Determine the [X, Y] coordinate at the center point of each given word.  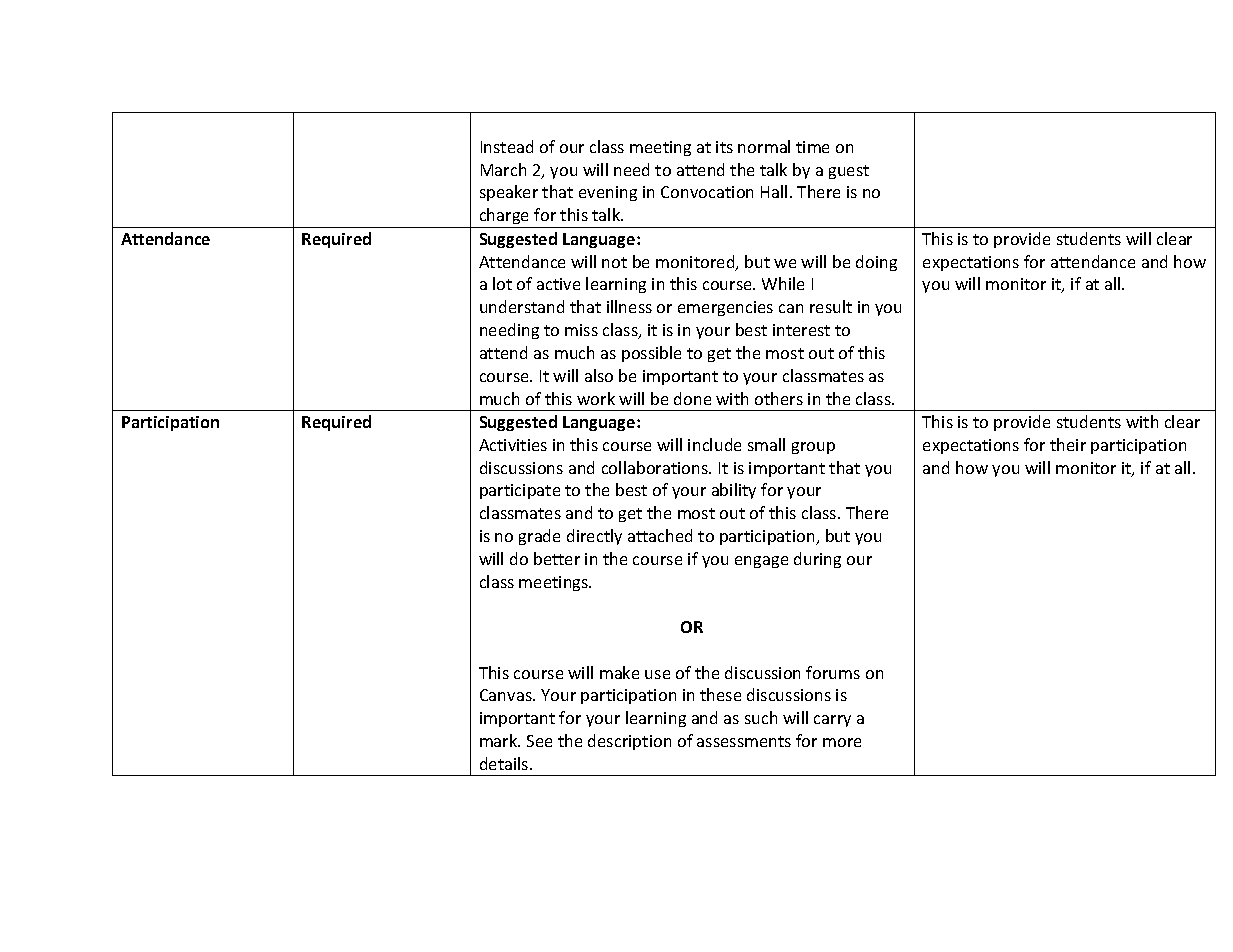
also [599, 375]
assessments [744, 741]
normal [764, 146]
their [1068, 444]
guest [849, 172]
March [503, 169]
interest [801, 330]
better [557, 558]
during [817, 560]
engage [761, 562]
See [539, 741]
